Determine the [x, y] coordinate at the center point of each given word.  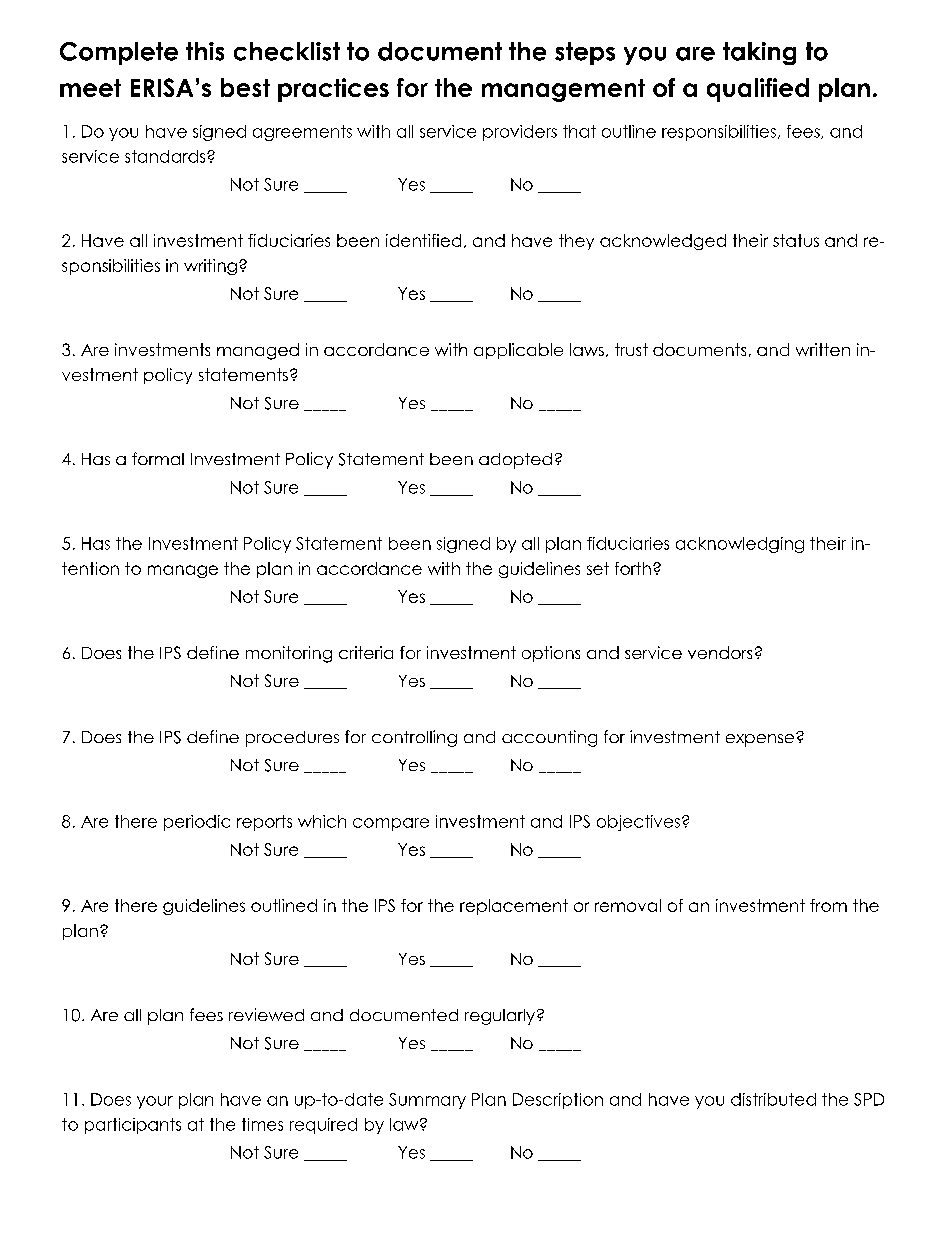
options [551, 654]
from [828, 905]
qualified [758, 90]
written [823, 349]
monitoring [289, 654]
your [155, 1102]
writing [210, 267]
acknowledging [740, 545]
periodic [197, 823]
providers [520, 133]
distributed [773, 1099]
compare [391, 824]
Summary [427, 1101]
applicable [518, 351]
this [205, 51]
